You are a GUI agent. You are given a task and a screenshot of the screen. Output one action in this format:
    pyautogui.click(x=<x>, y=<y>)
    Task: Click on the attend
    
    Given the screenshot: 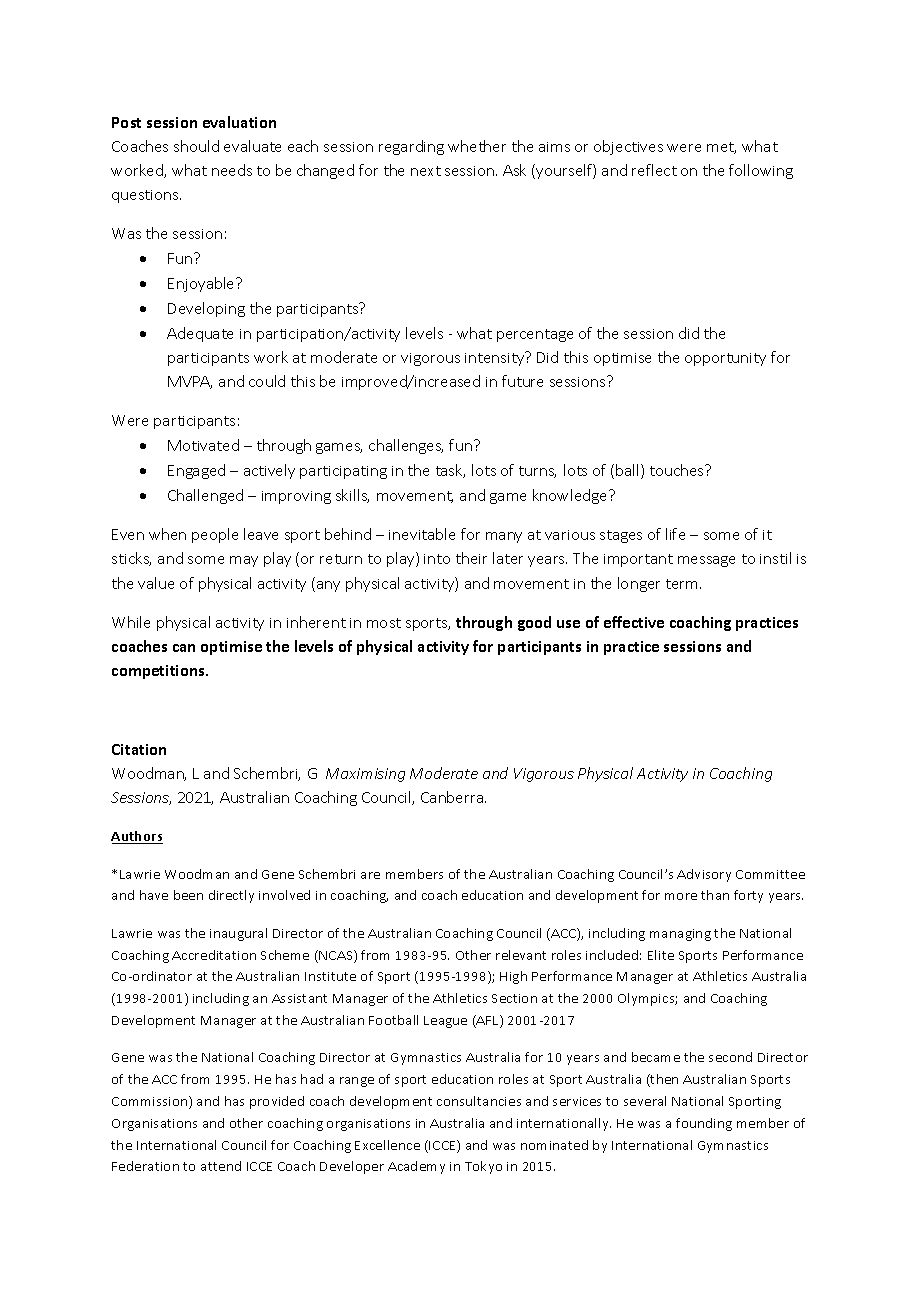 What is the action you would take?
    pyautogui.click(x=221, y=1166)
